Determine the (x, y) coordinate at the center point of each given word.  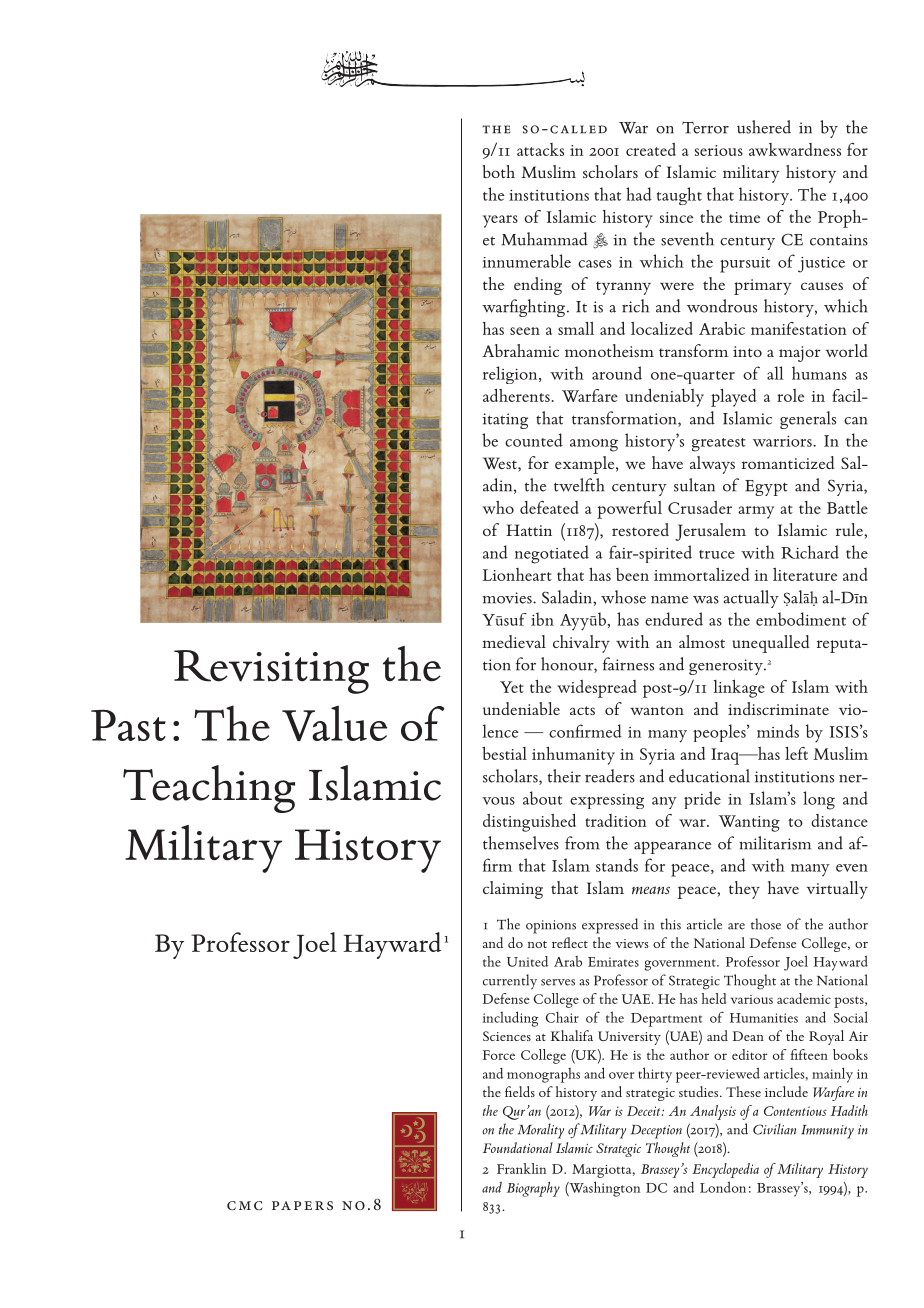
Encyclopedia (725, 1170)
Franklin (521, 1168)
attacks (540, 149)
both (499, 171)
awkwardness (795, 149)
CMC (245, 1205)
